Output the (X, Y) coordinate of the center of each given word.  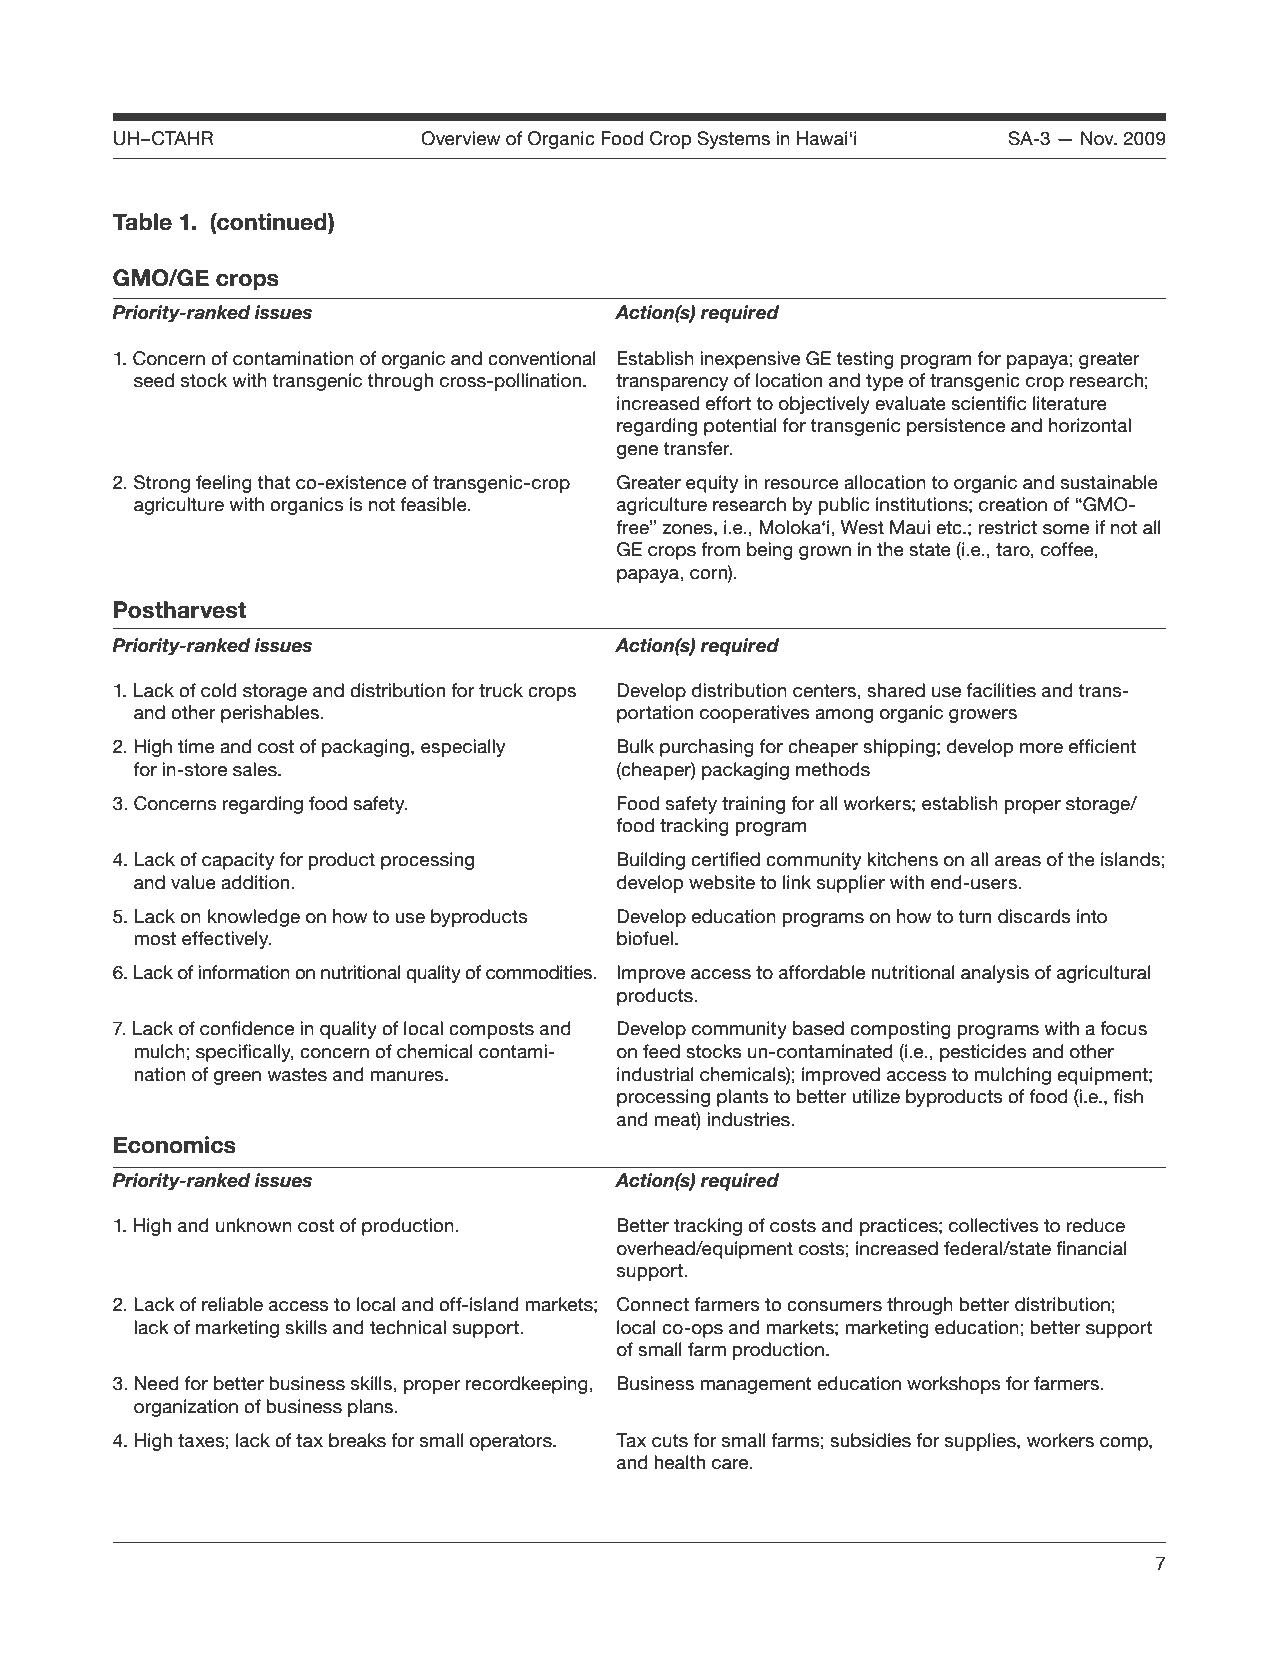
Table (142, 222)
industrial (655, 1074)
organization (186, 1408)
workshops (954, 1385)
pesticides (983, 1053)
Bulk (635, 746)
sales (256, 769)
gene (637, 452)
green (237, 1078)
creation (1013, 504)
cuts (670, 1441)
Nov (1098, 138)
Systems (733, 140)
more (1041, 748)
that (273, 482)
